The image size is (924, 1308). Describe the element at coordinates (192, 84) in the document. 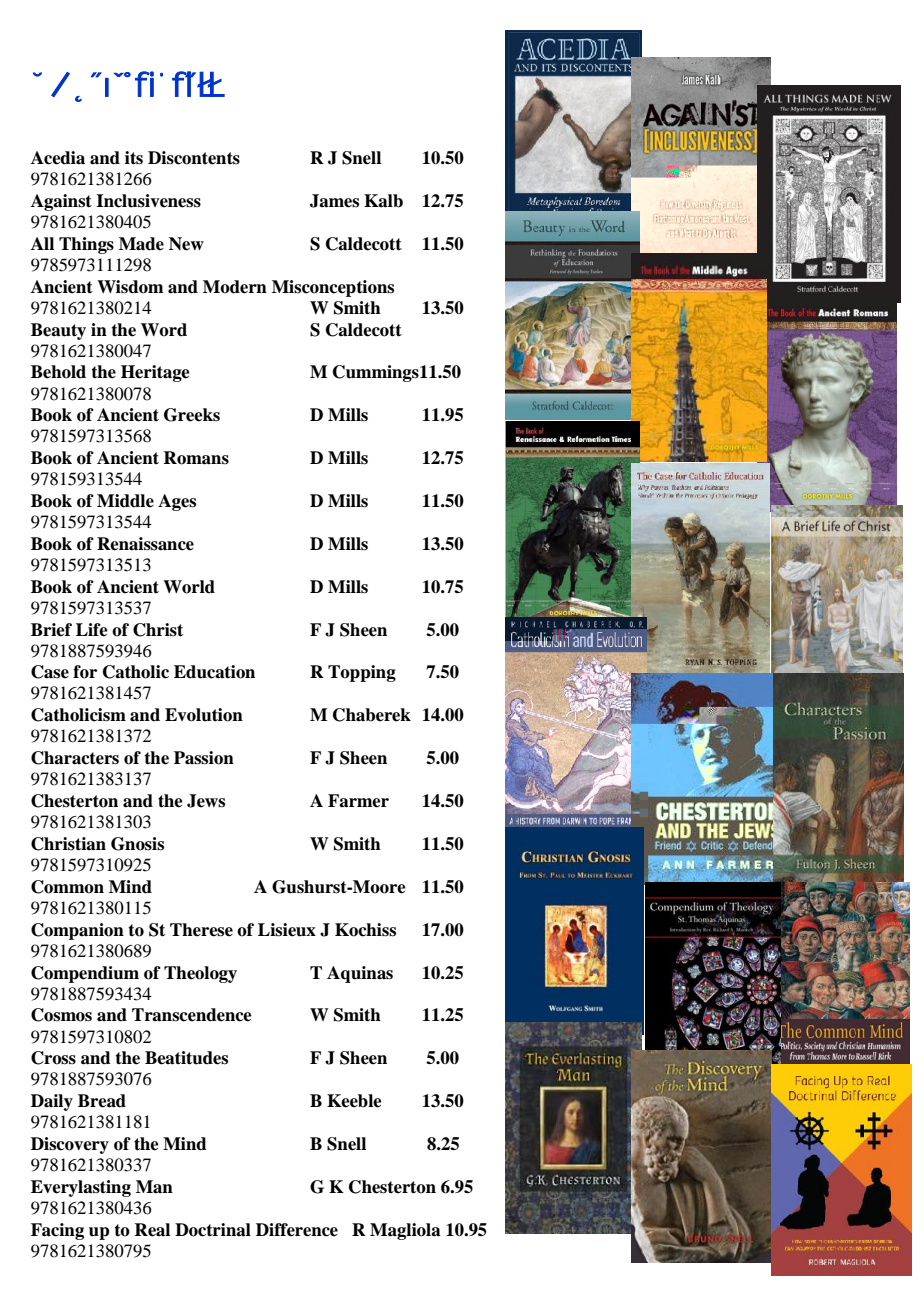

I see `Press` at that location.
